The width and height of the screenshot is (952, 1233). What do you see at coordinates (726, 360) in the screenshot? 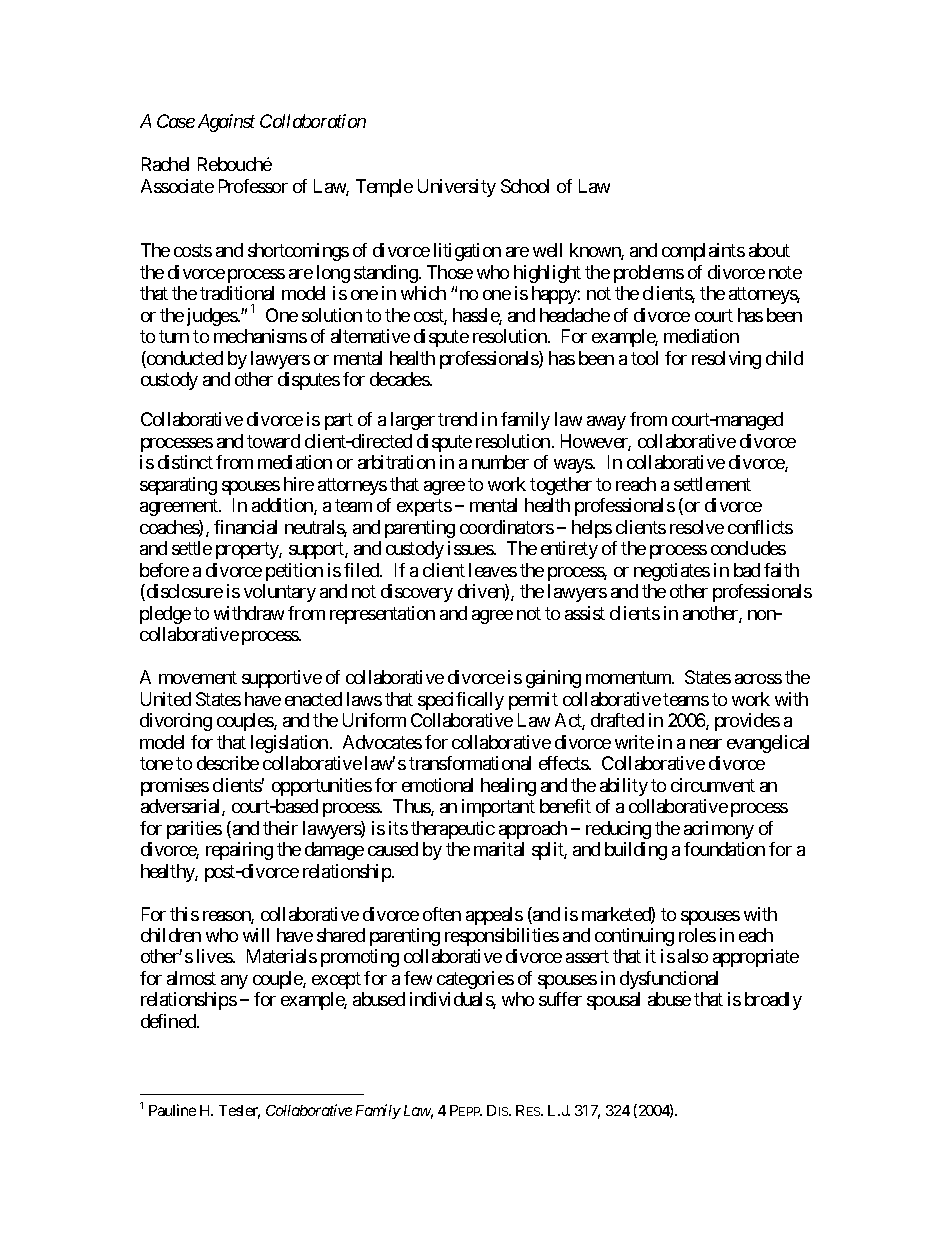
I see `resolving` at bounding box center [726, 360].
